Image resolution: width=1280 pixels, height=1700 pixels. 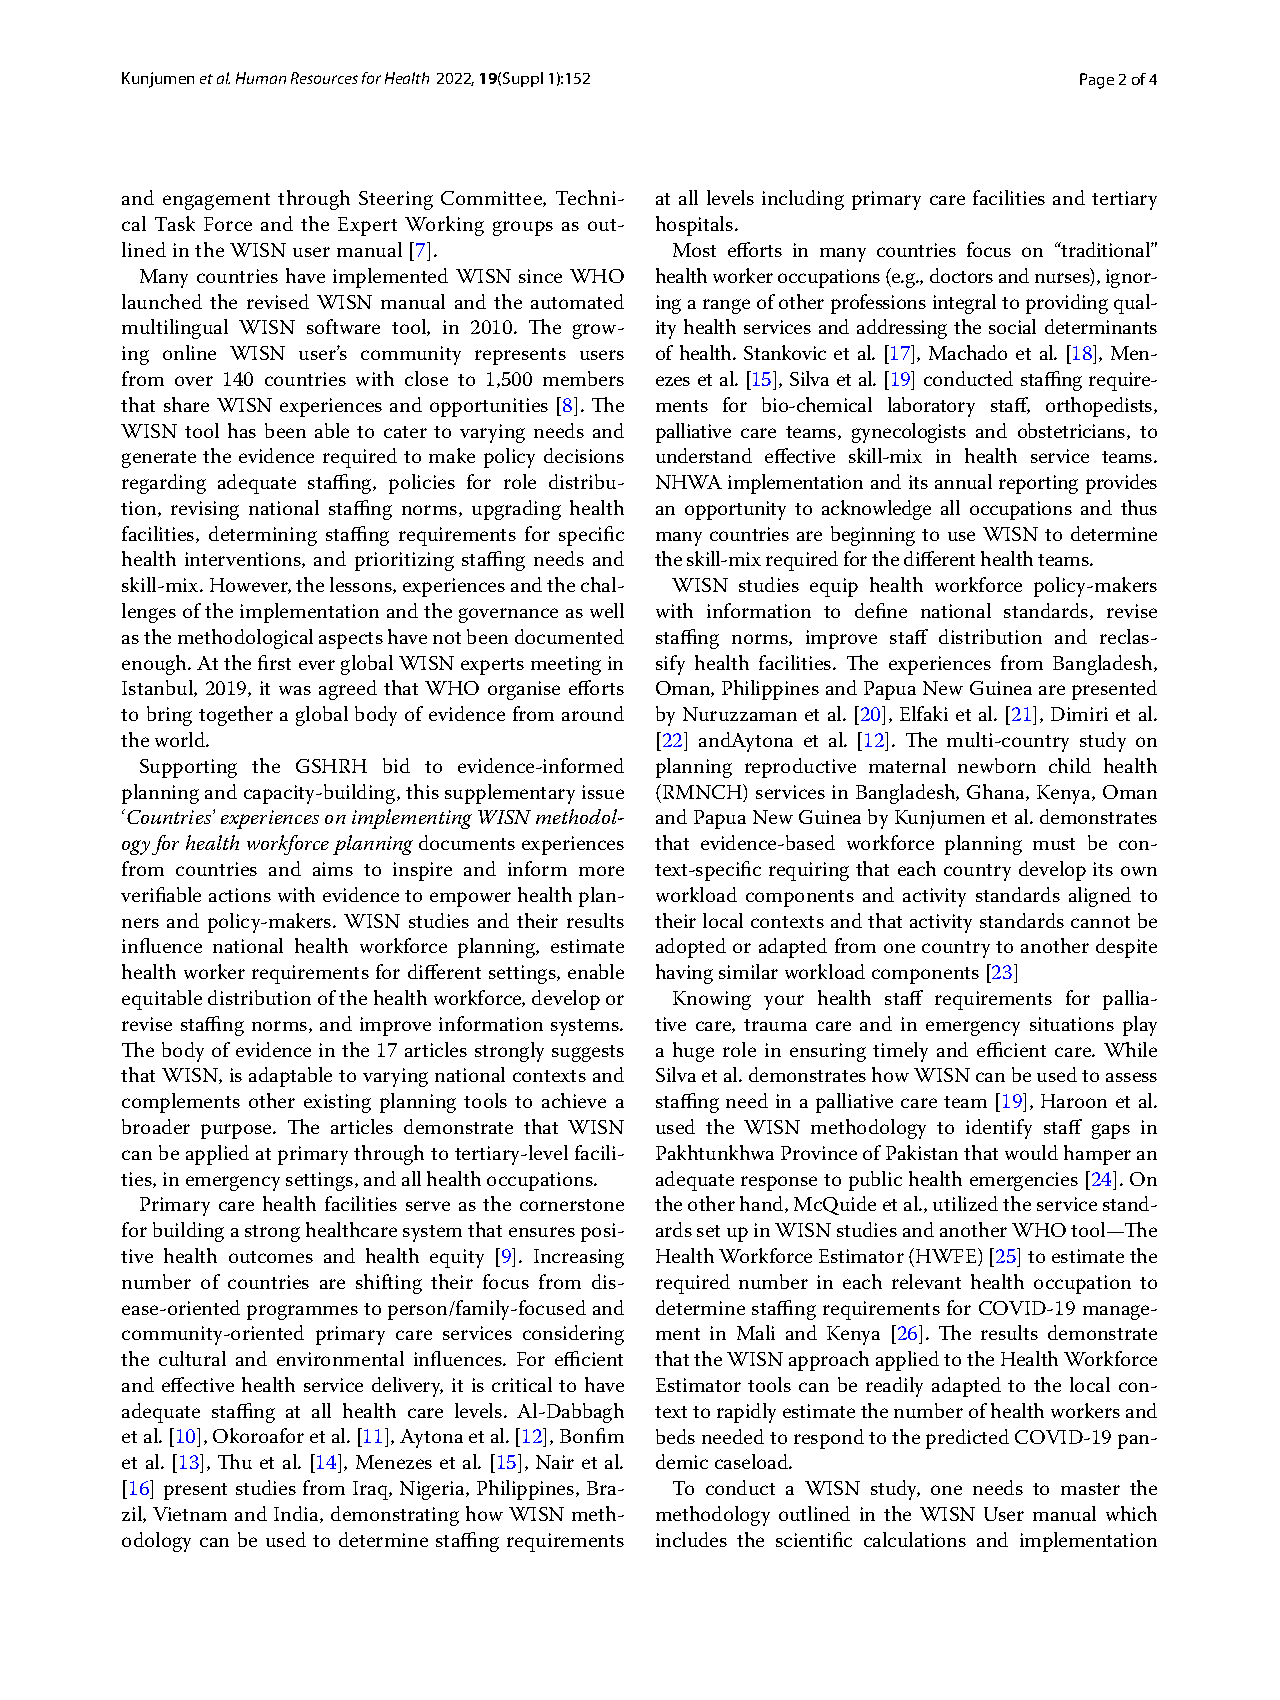 I want to click on hospitals, so click(x=696, y=226).
